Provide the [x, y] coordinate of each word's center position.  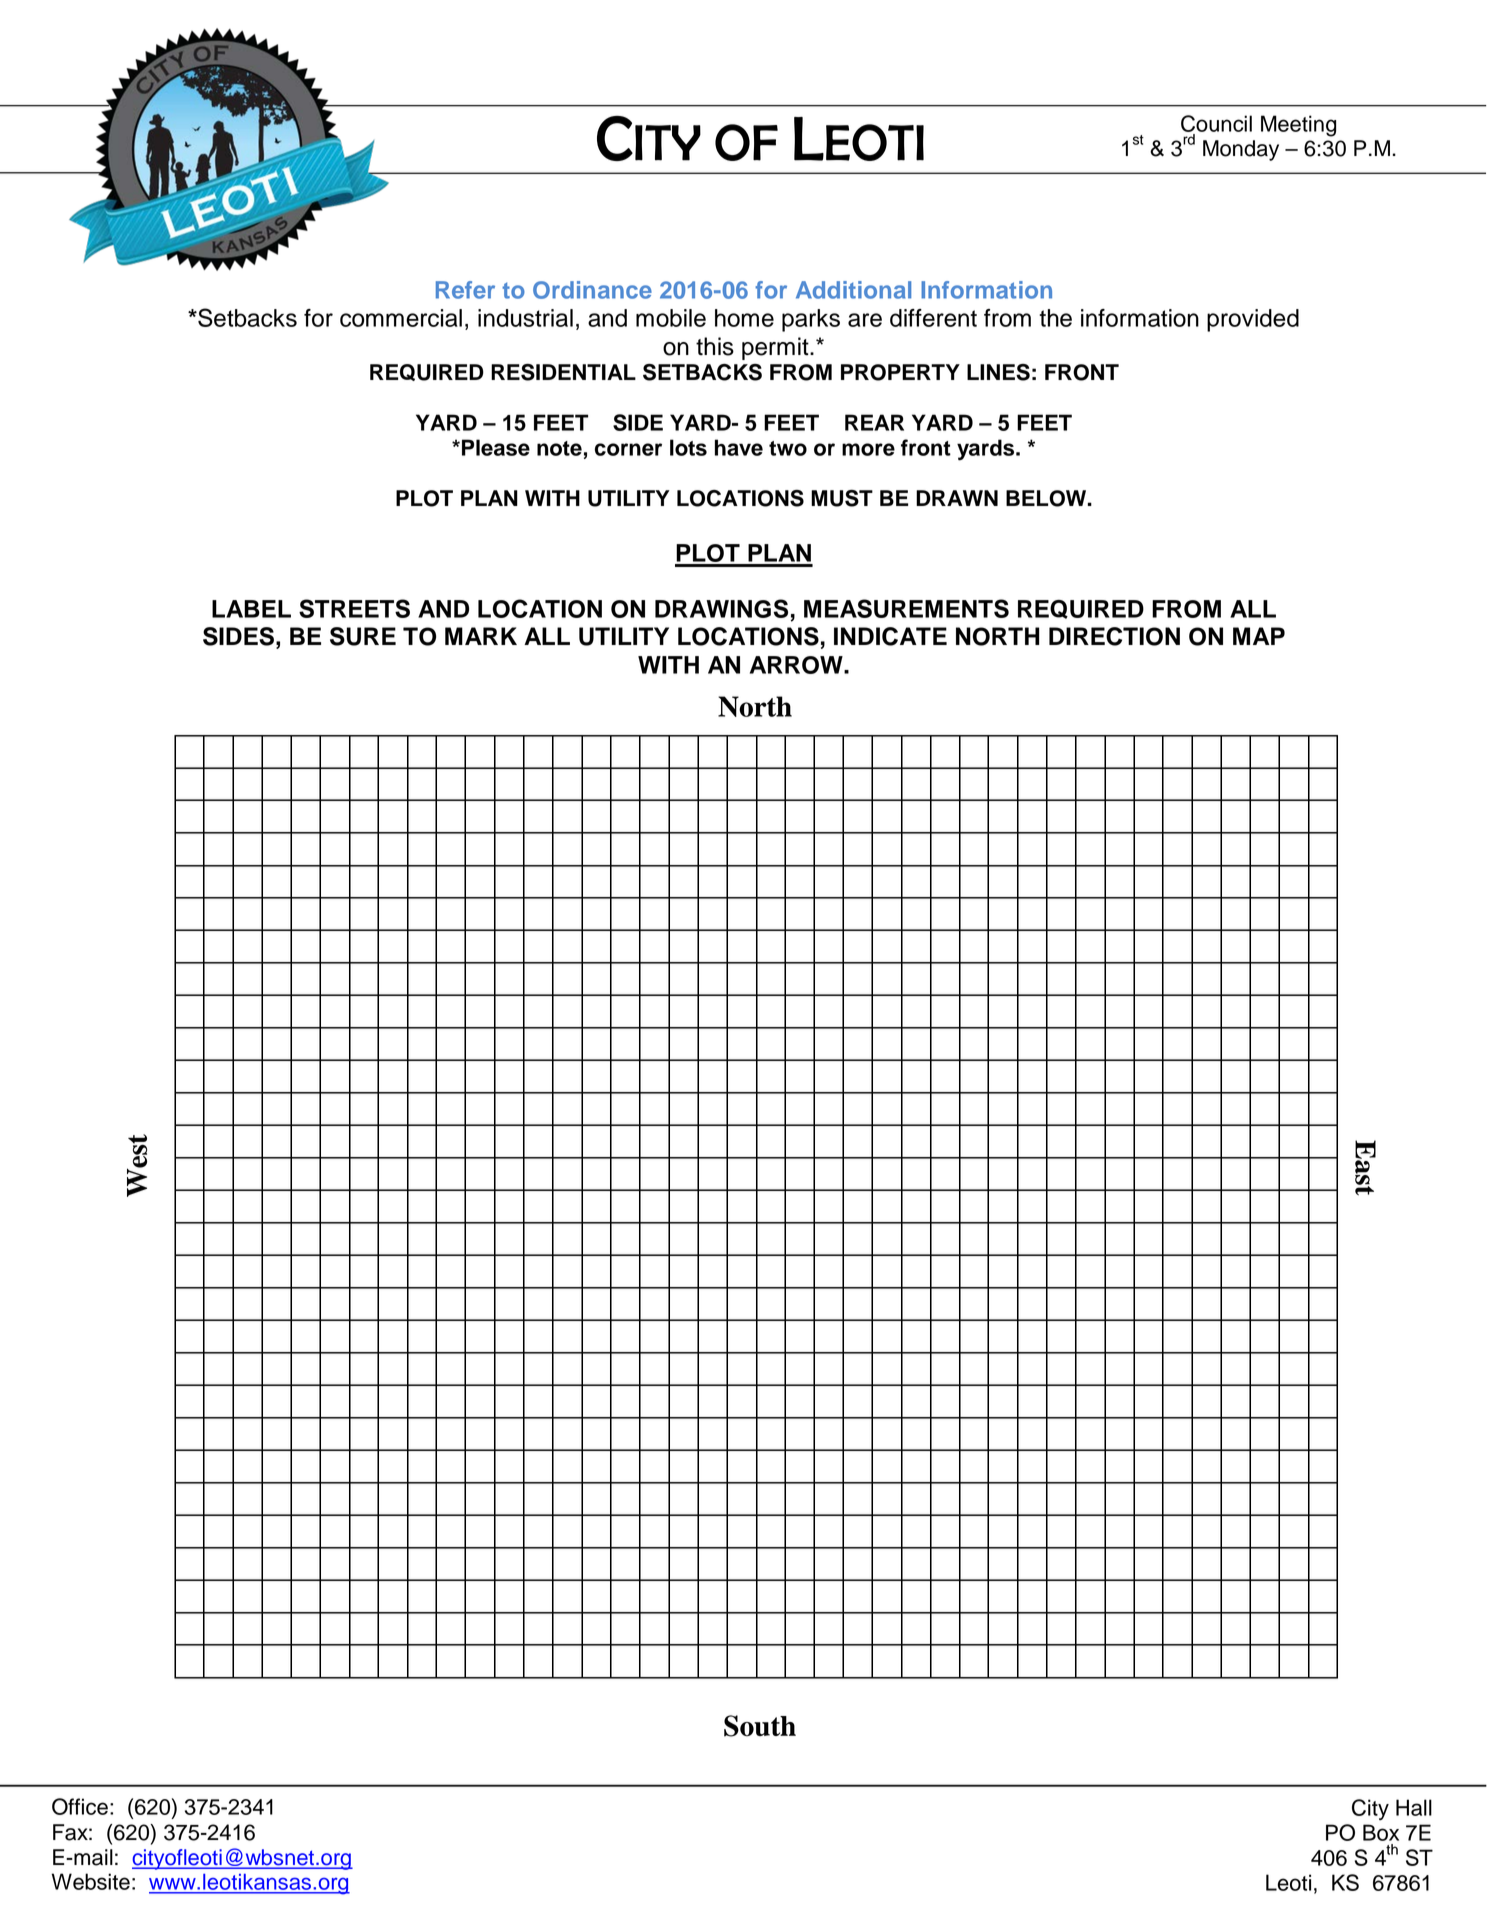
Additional [853, 290]
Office [80, 1806]
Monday [1241, 150]
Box [1381, 1832]
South [760, 1726]
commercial [401, 318]
